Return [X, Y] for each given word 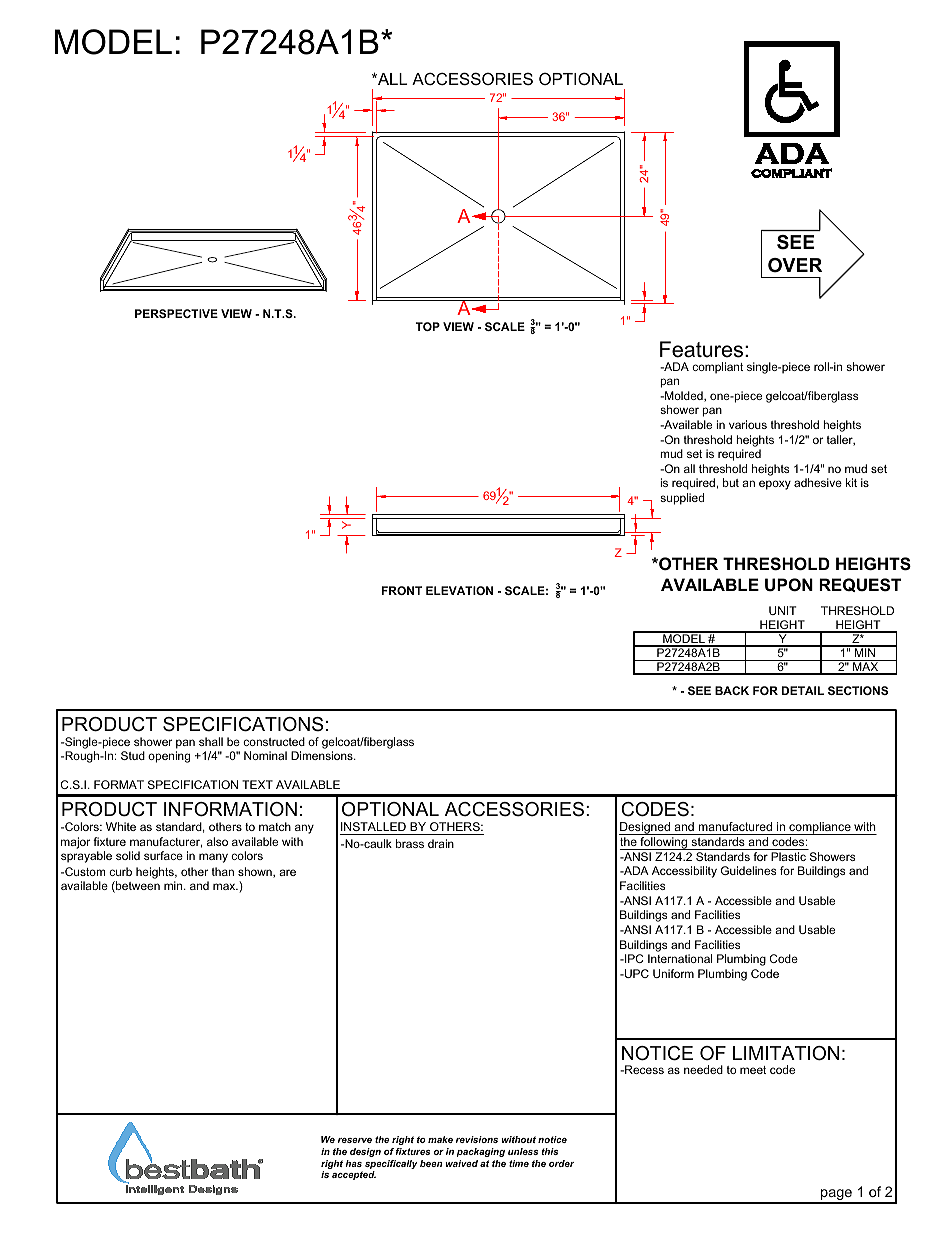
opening [169, 757]
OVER [795, 265]
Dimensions [323, 755]
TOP [427, 326]
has [353, 1163]
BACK [732, 690]
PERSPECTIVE [176, 313]
